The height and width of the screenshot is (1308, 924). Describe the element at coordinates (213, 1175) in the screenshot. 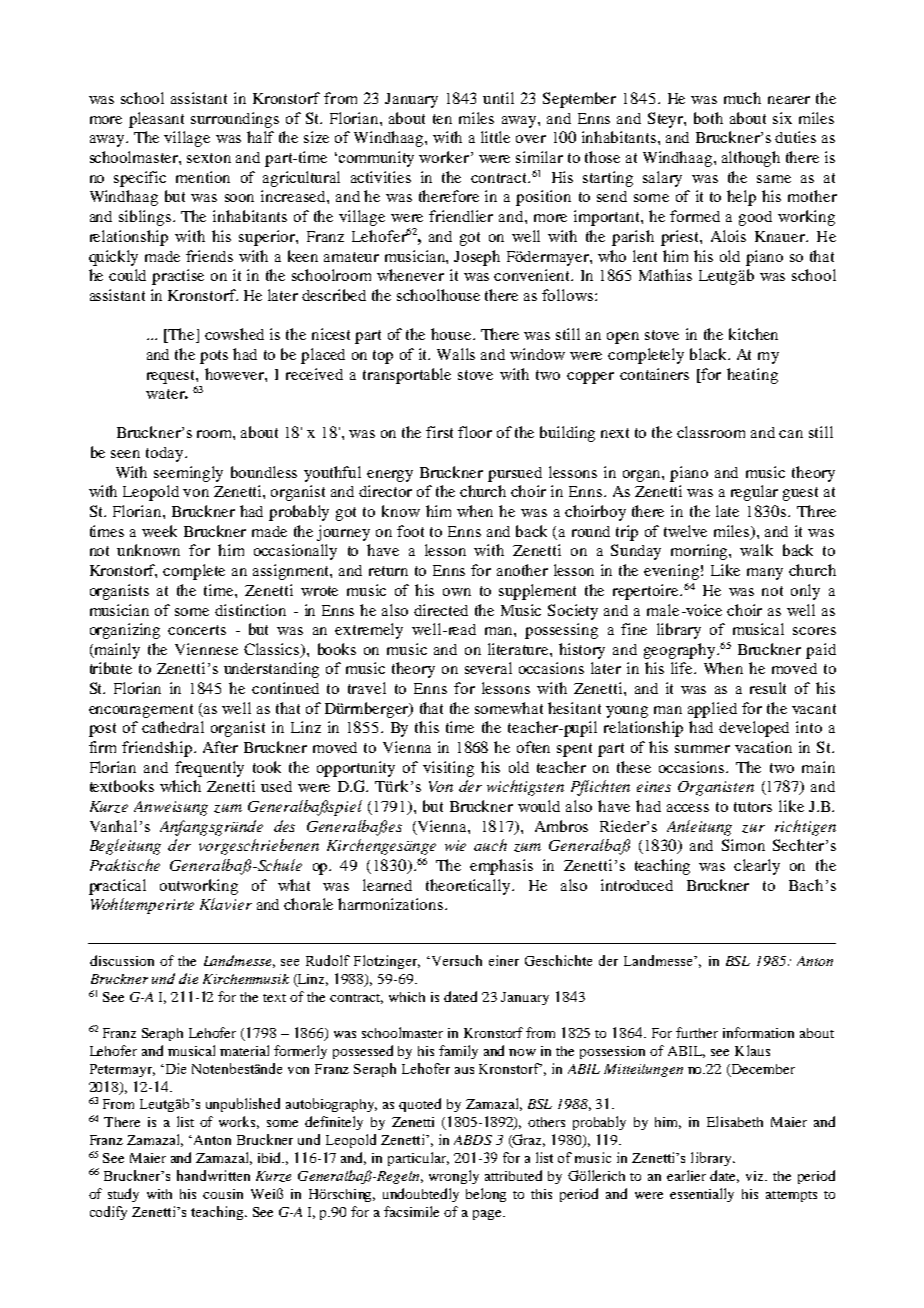

I see `handwritten` at that location.
